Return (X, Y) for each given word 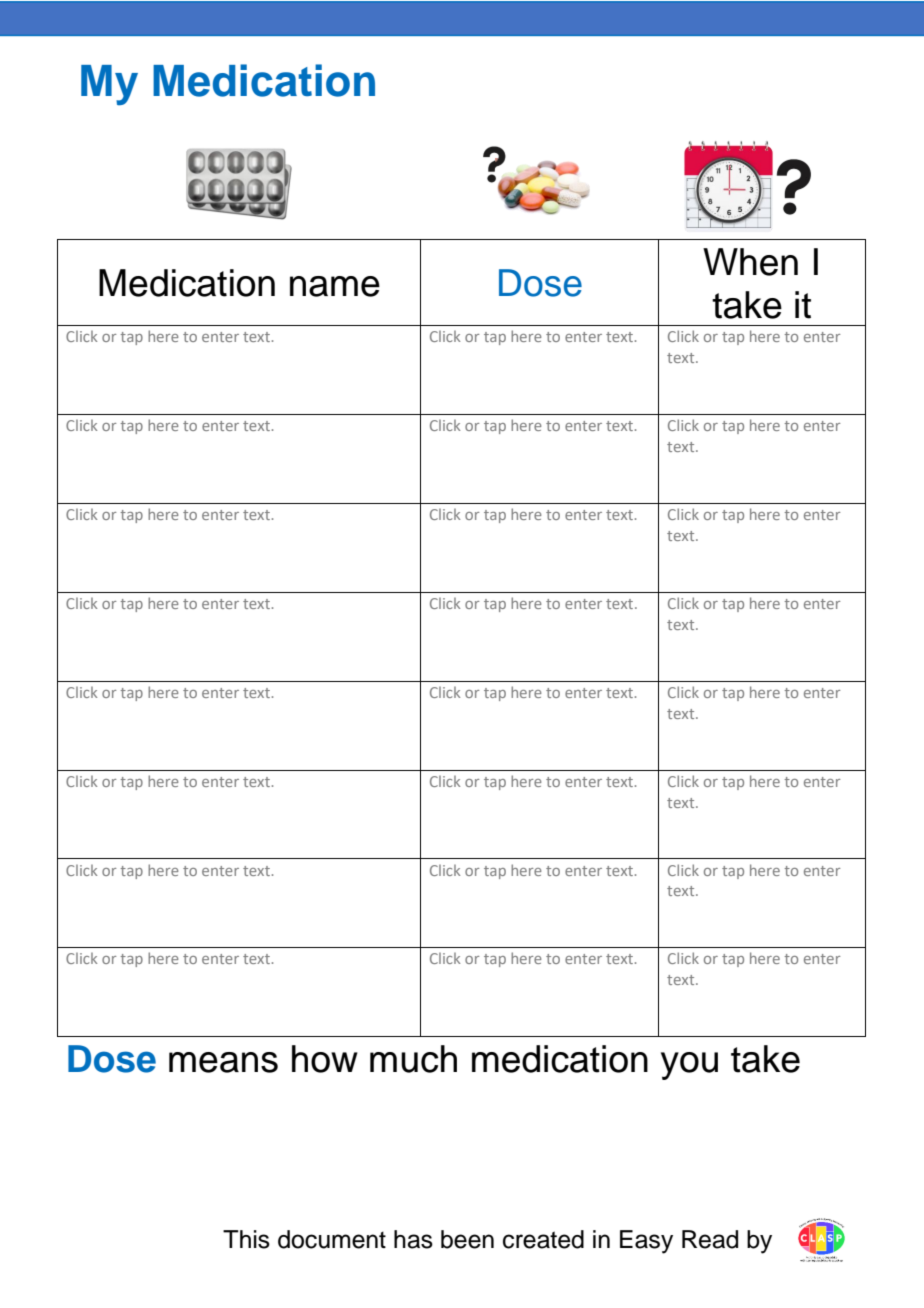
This (246, 1239)
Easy (646, 1242)
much (413, 1059)
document (332, 1239)
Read (710, 1239)
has (413, 1239)
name (335, 286)
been (467, 1239)
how (325, 1059)
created (543, 1239)
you (689, 1066)
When (750, 262)
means (223, 1062)
